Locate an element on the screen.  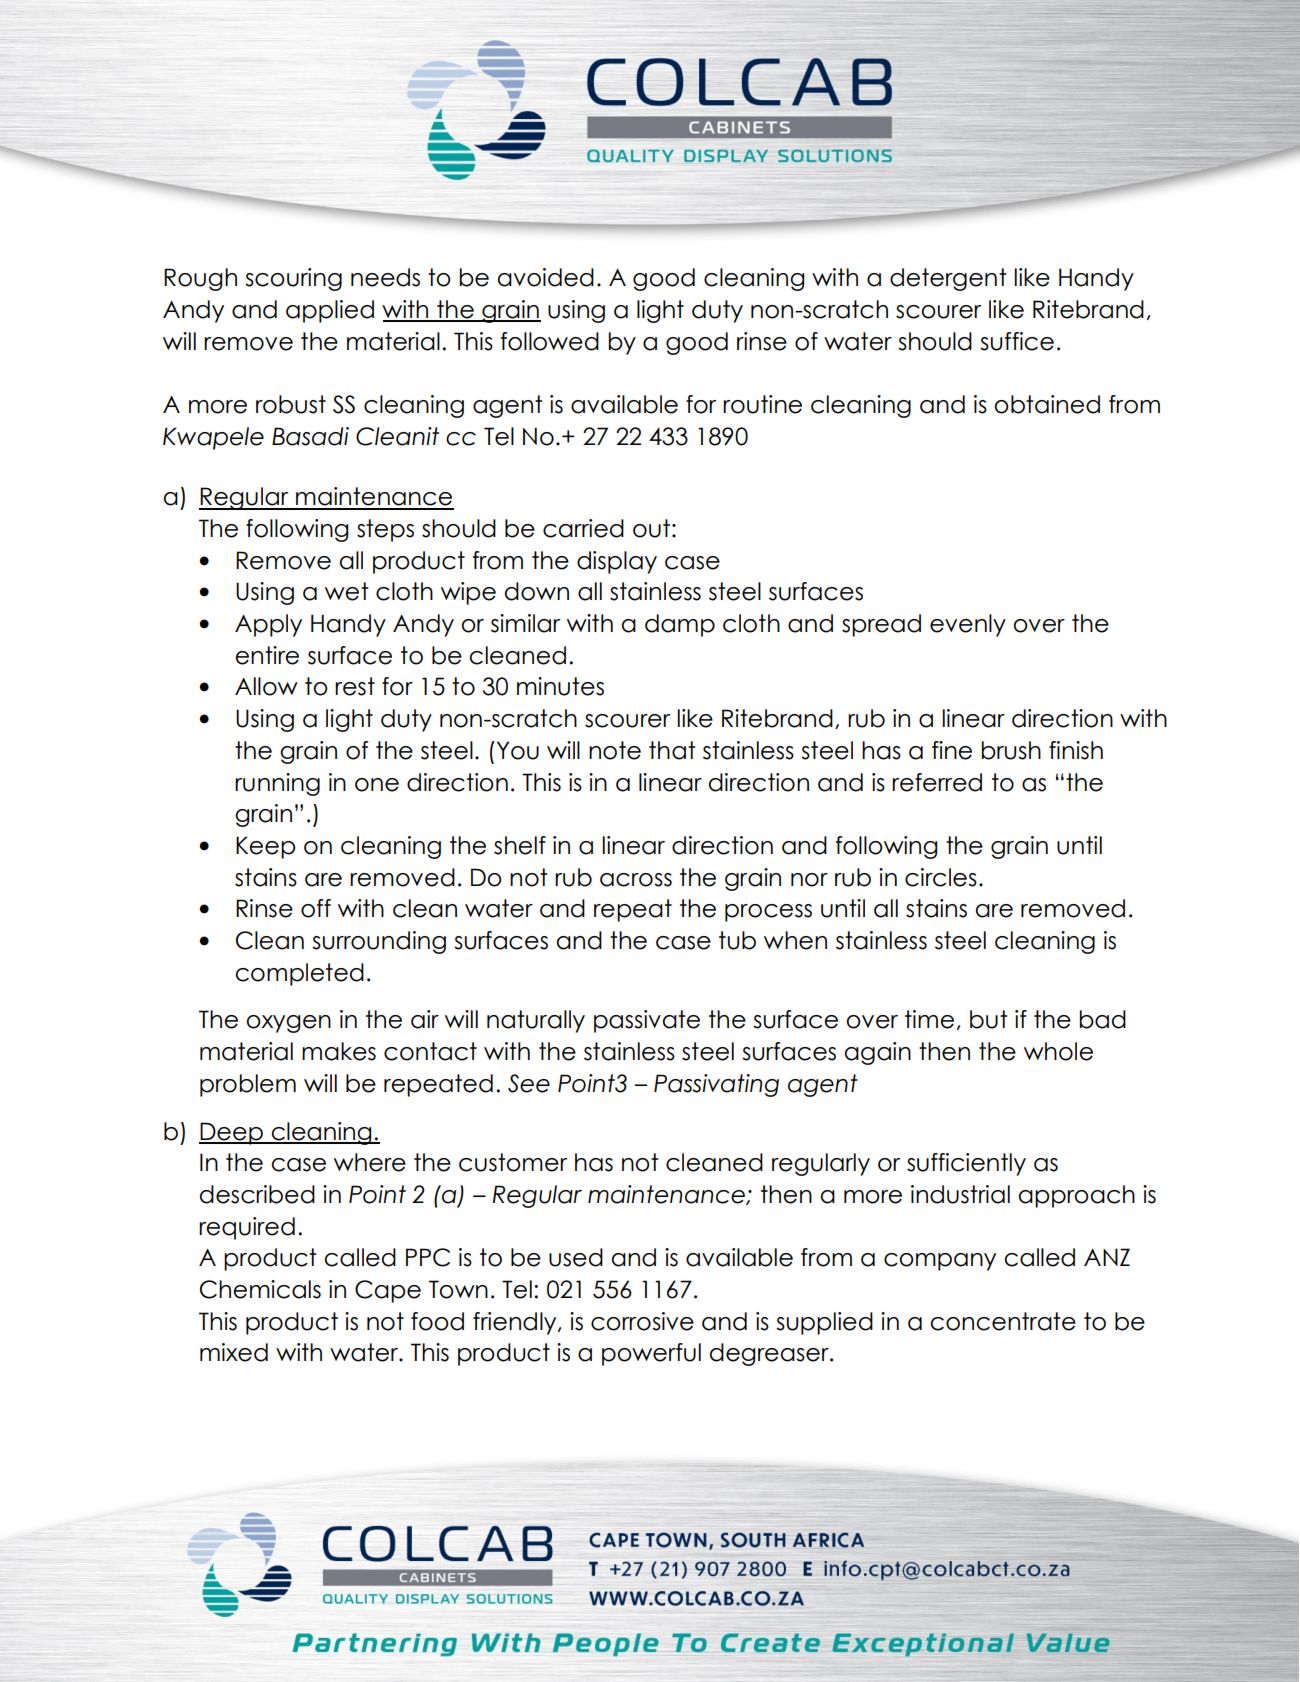
makes is located at coordinates (339, 1051).
